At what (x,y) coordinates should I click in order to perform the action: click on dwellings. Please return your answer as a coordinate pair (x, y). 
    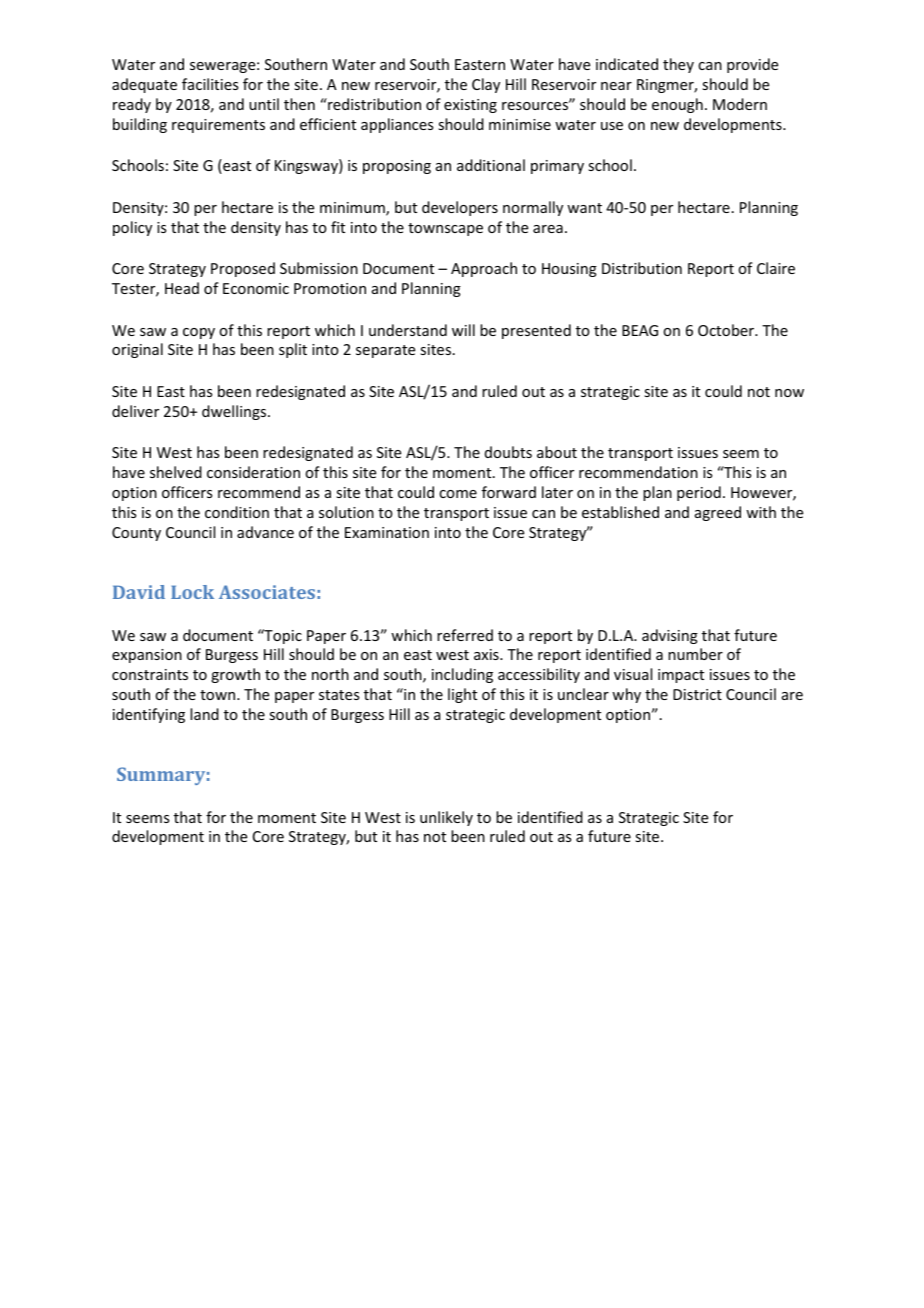
    Looking at the image, I should click on (235, 412).
